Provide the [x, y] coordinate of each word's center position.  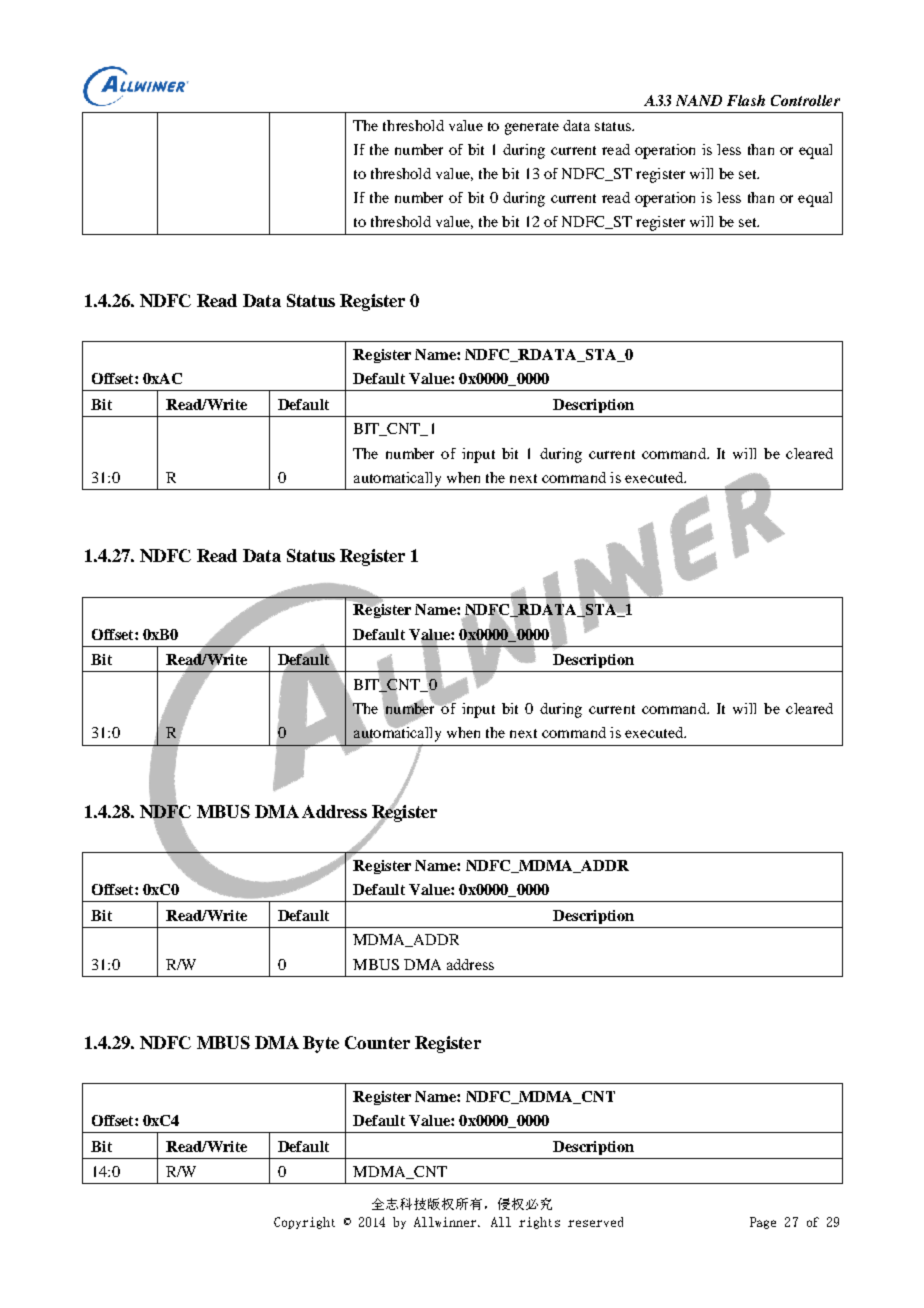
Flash [746, 100]
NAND [699, 100]
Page [763, 1223]
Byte [321, 1044]
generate [532, 128]
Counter [377, 1042]
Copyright [304, 1223]
